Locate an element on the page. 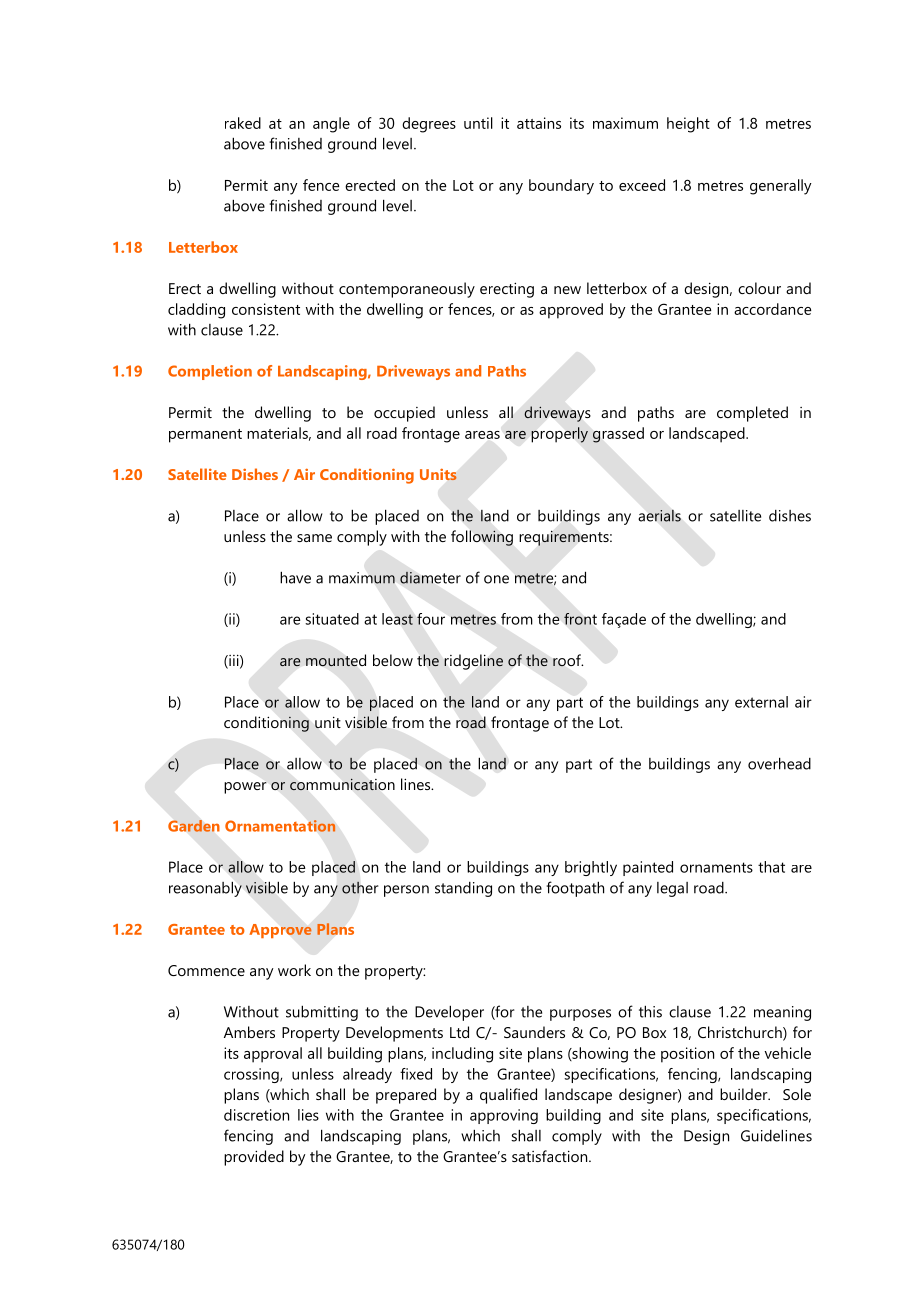 The width and height of the document is (924, 1308). until is located at coordinates (478, 123).
